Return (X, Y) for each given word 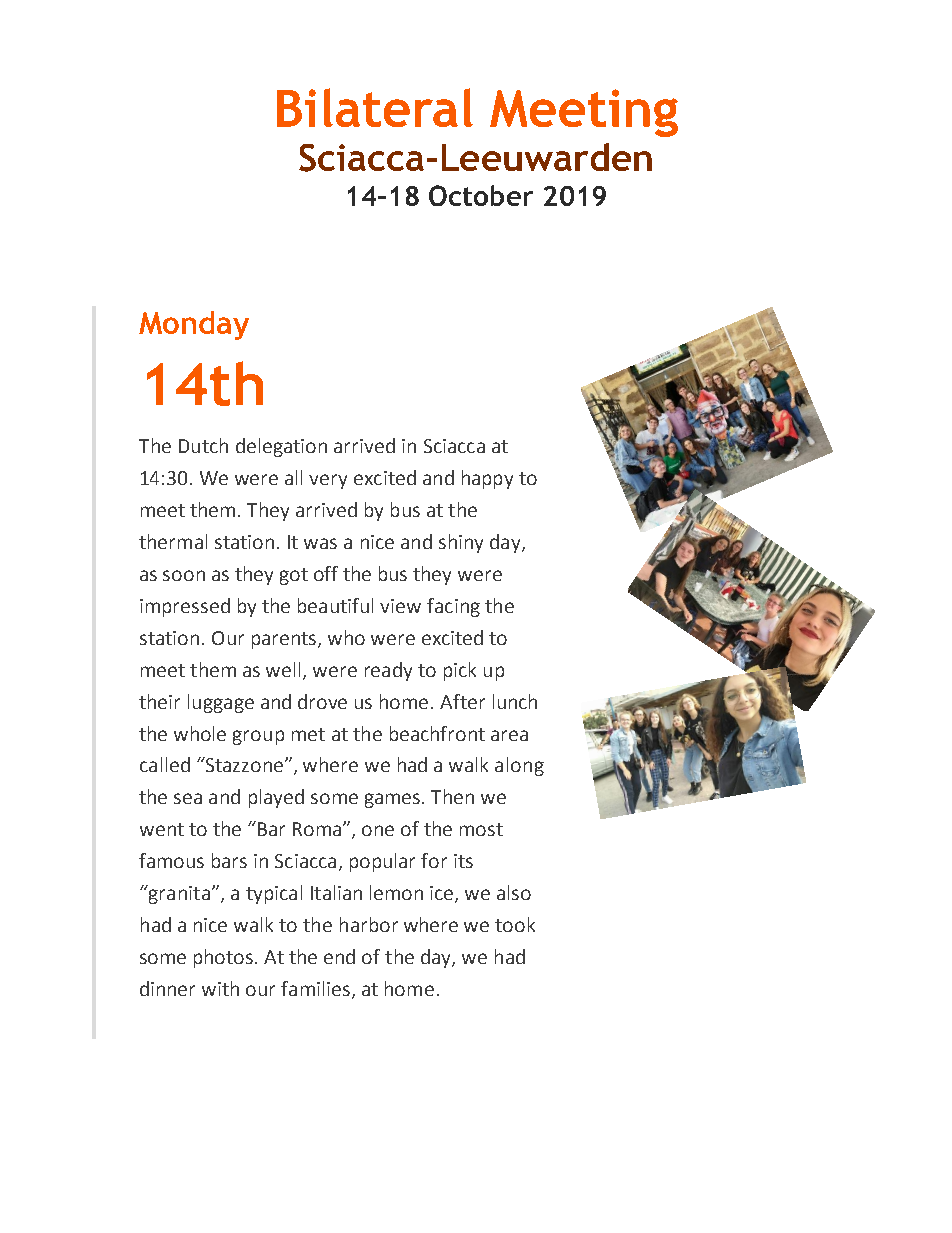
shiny (461, 543)
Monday (194, 325)
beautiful (335, 605)
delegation (281, 447)
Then (452, 796)
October (481, 195)
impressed (185, 607)
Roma (317, 829)
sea (188, 798)
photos (225, 958)
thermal (173, 541)
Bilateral (375, 107)
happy (487, 479)
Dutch (203, 445)
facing (453, 607)
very (328, 481)
